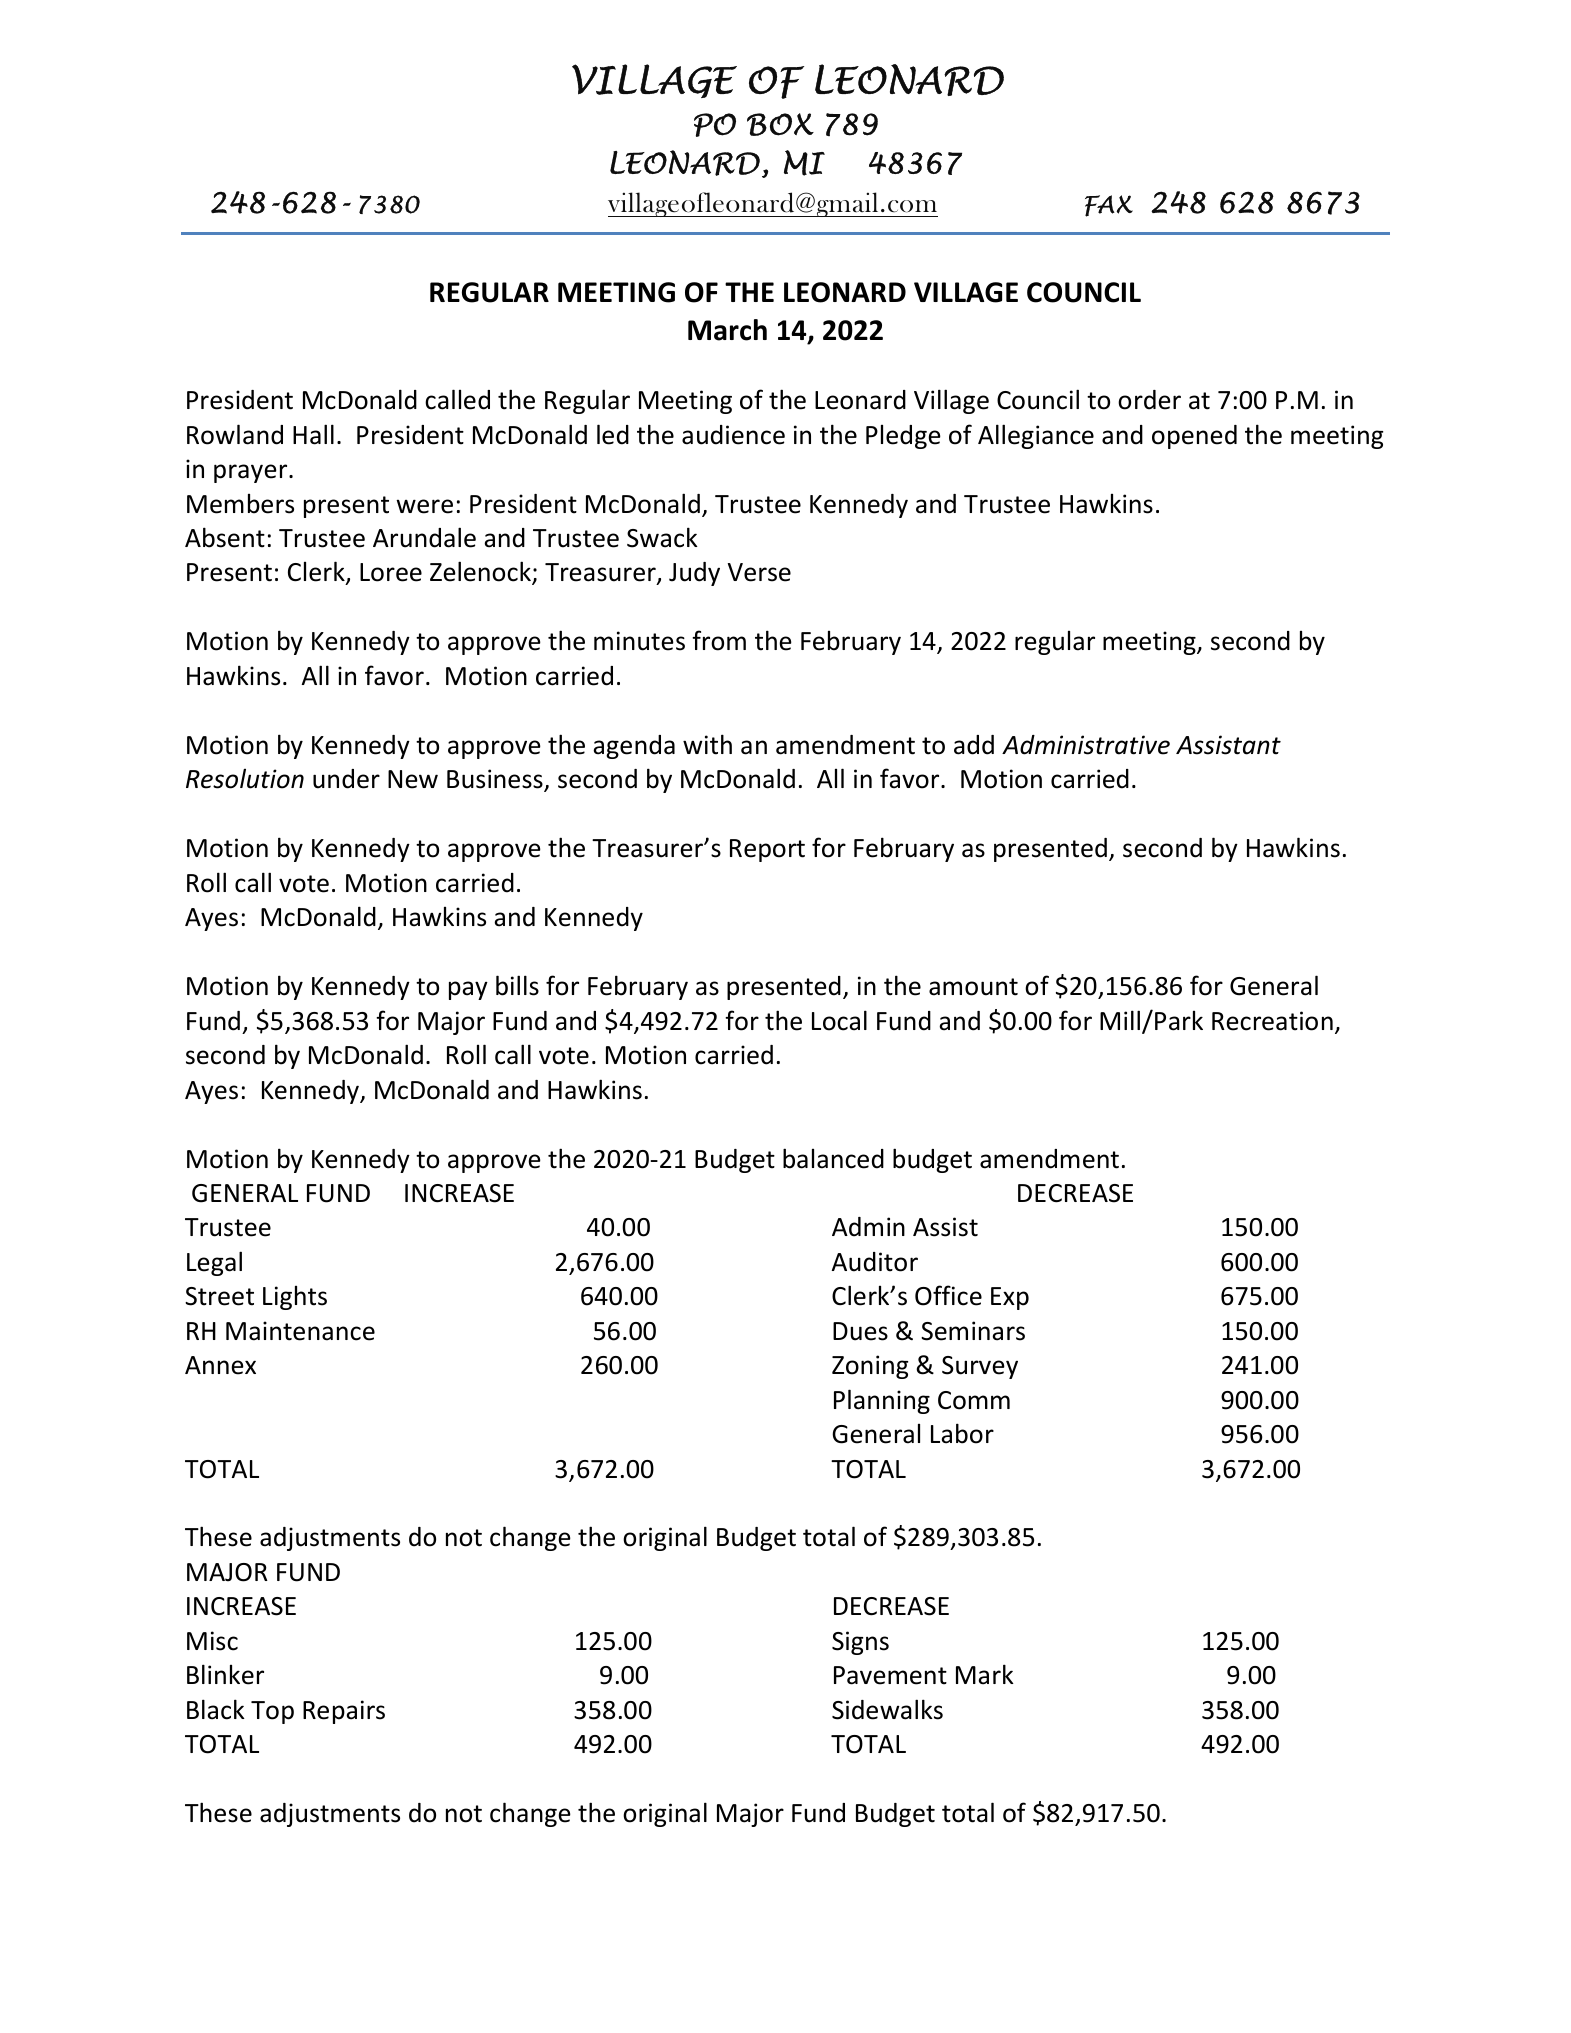  What do you see at coordinates (780, 124) in the page?
I see `BOX` at bounding box center [780, 124].
